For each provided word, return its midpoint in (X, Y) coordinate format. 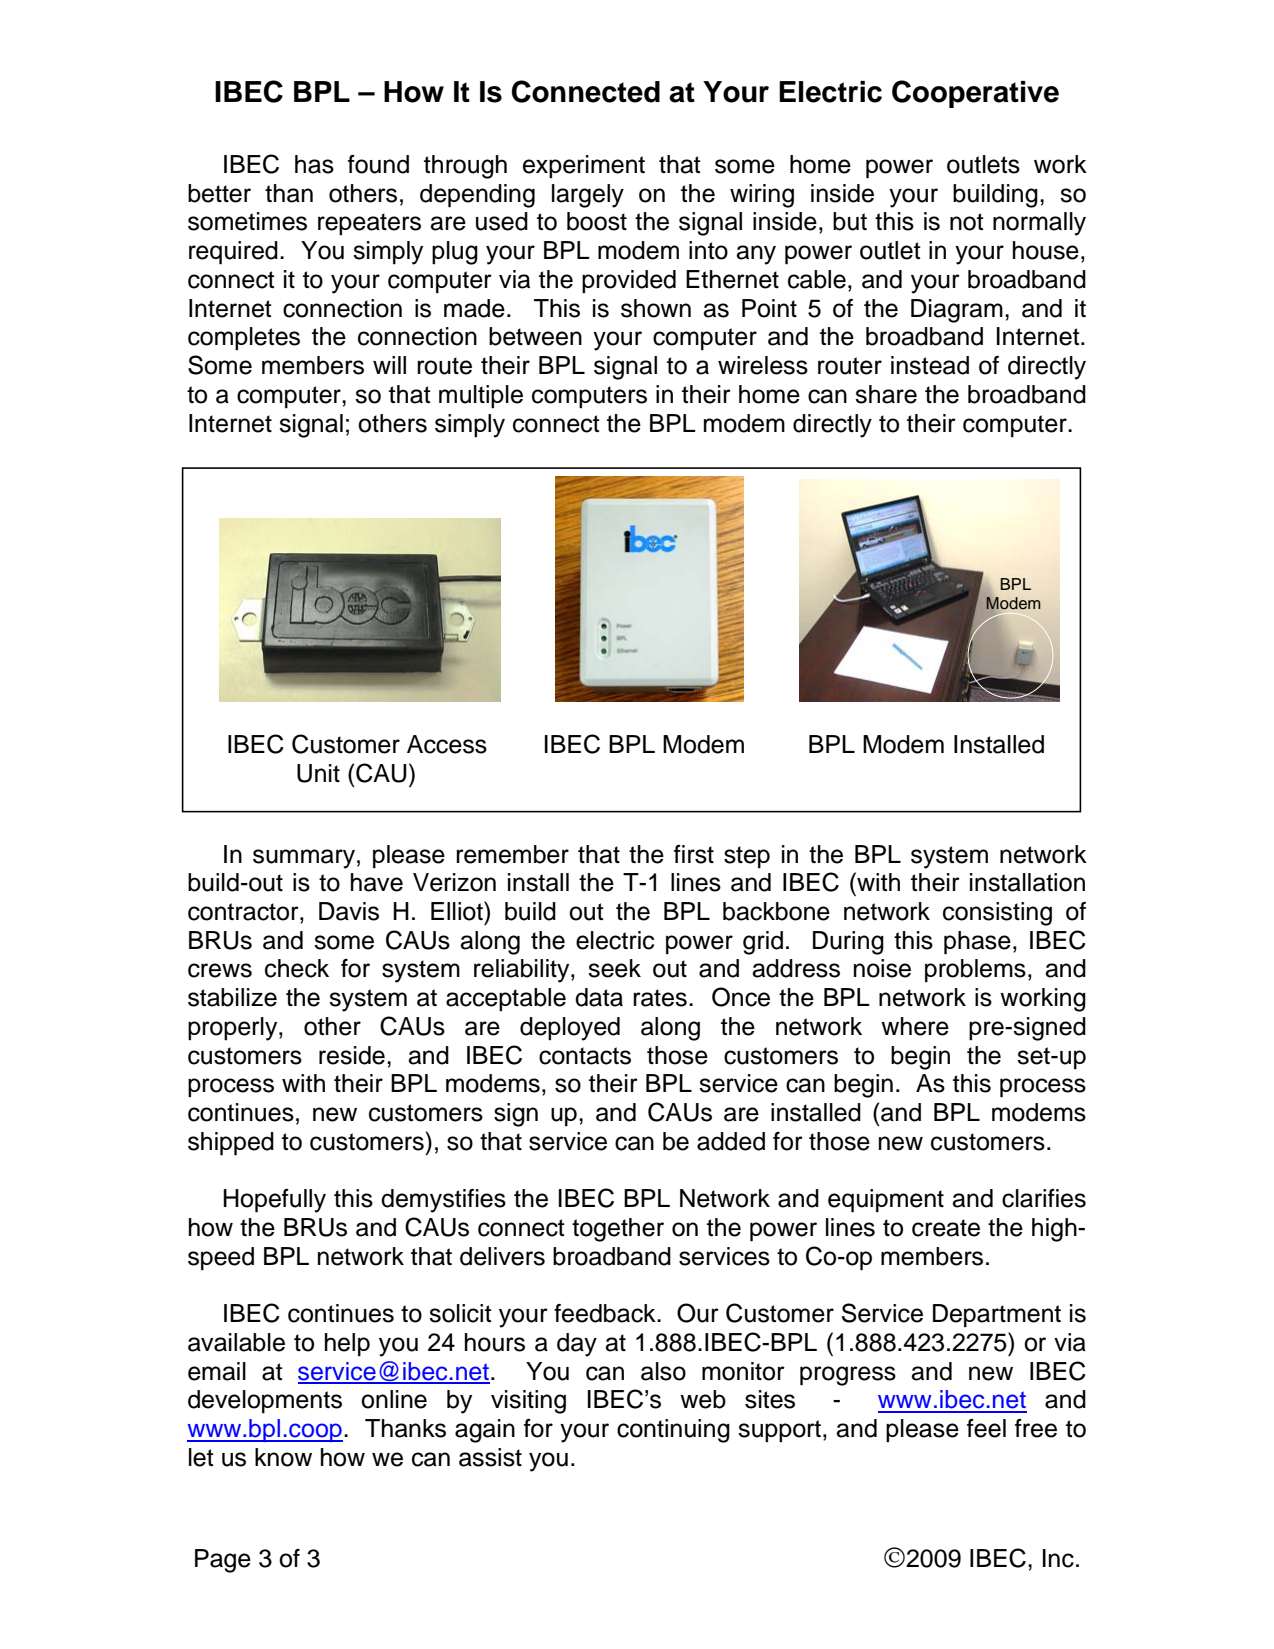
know (283, 1457)
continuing (673, 1431)
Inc (1058, 1558)
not (967, 222)
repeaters (369, 224)
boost (597, 221)
